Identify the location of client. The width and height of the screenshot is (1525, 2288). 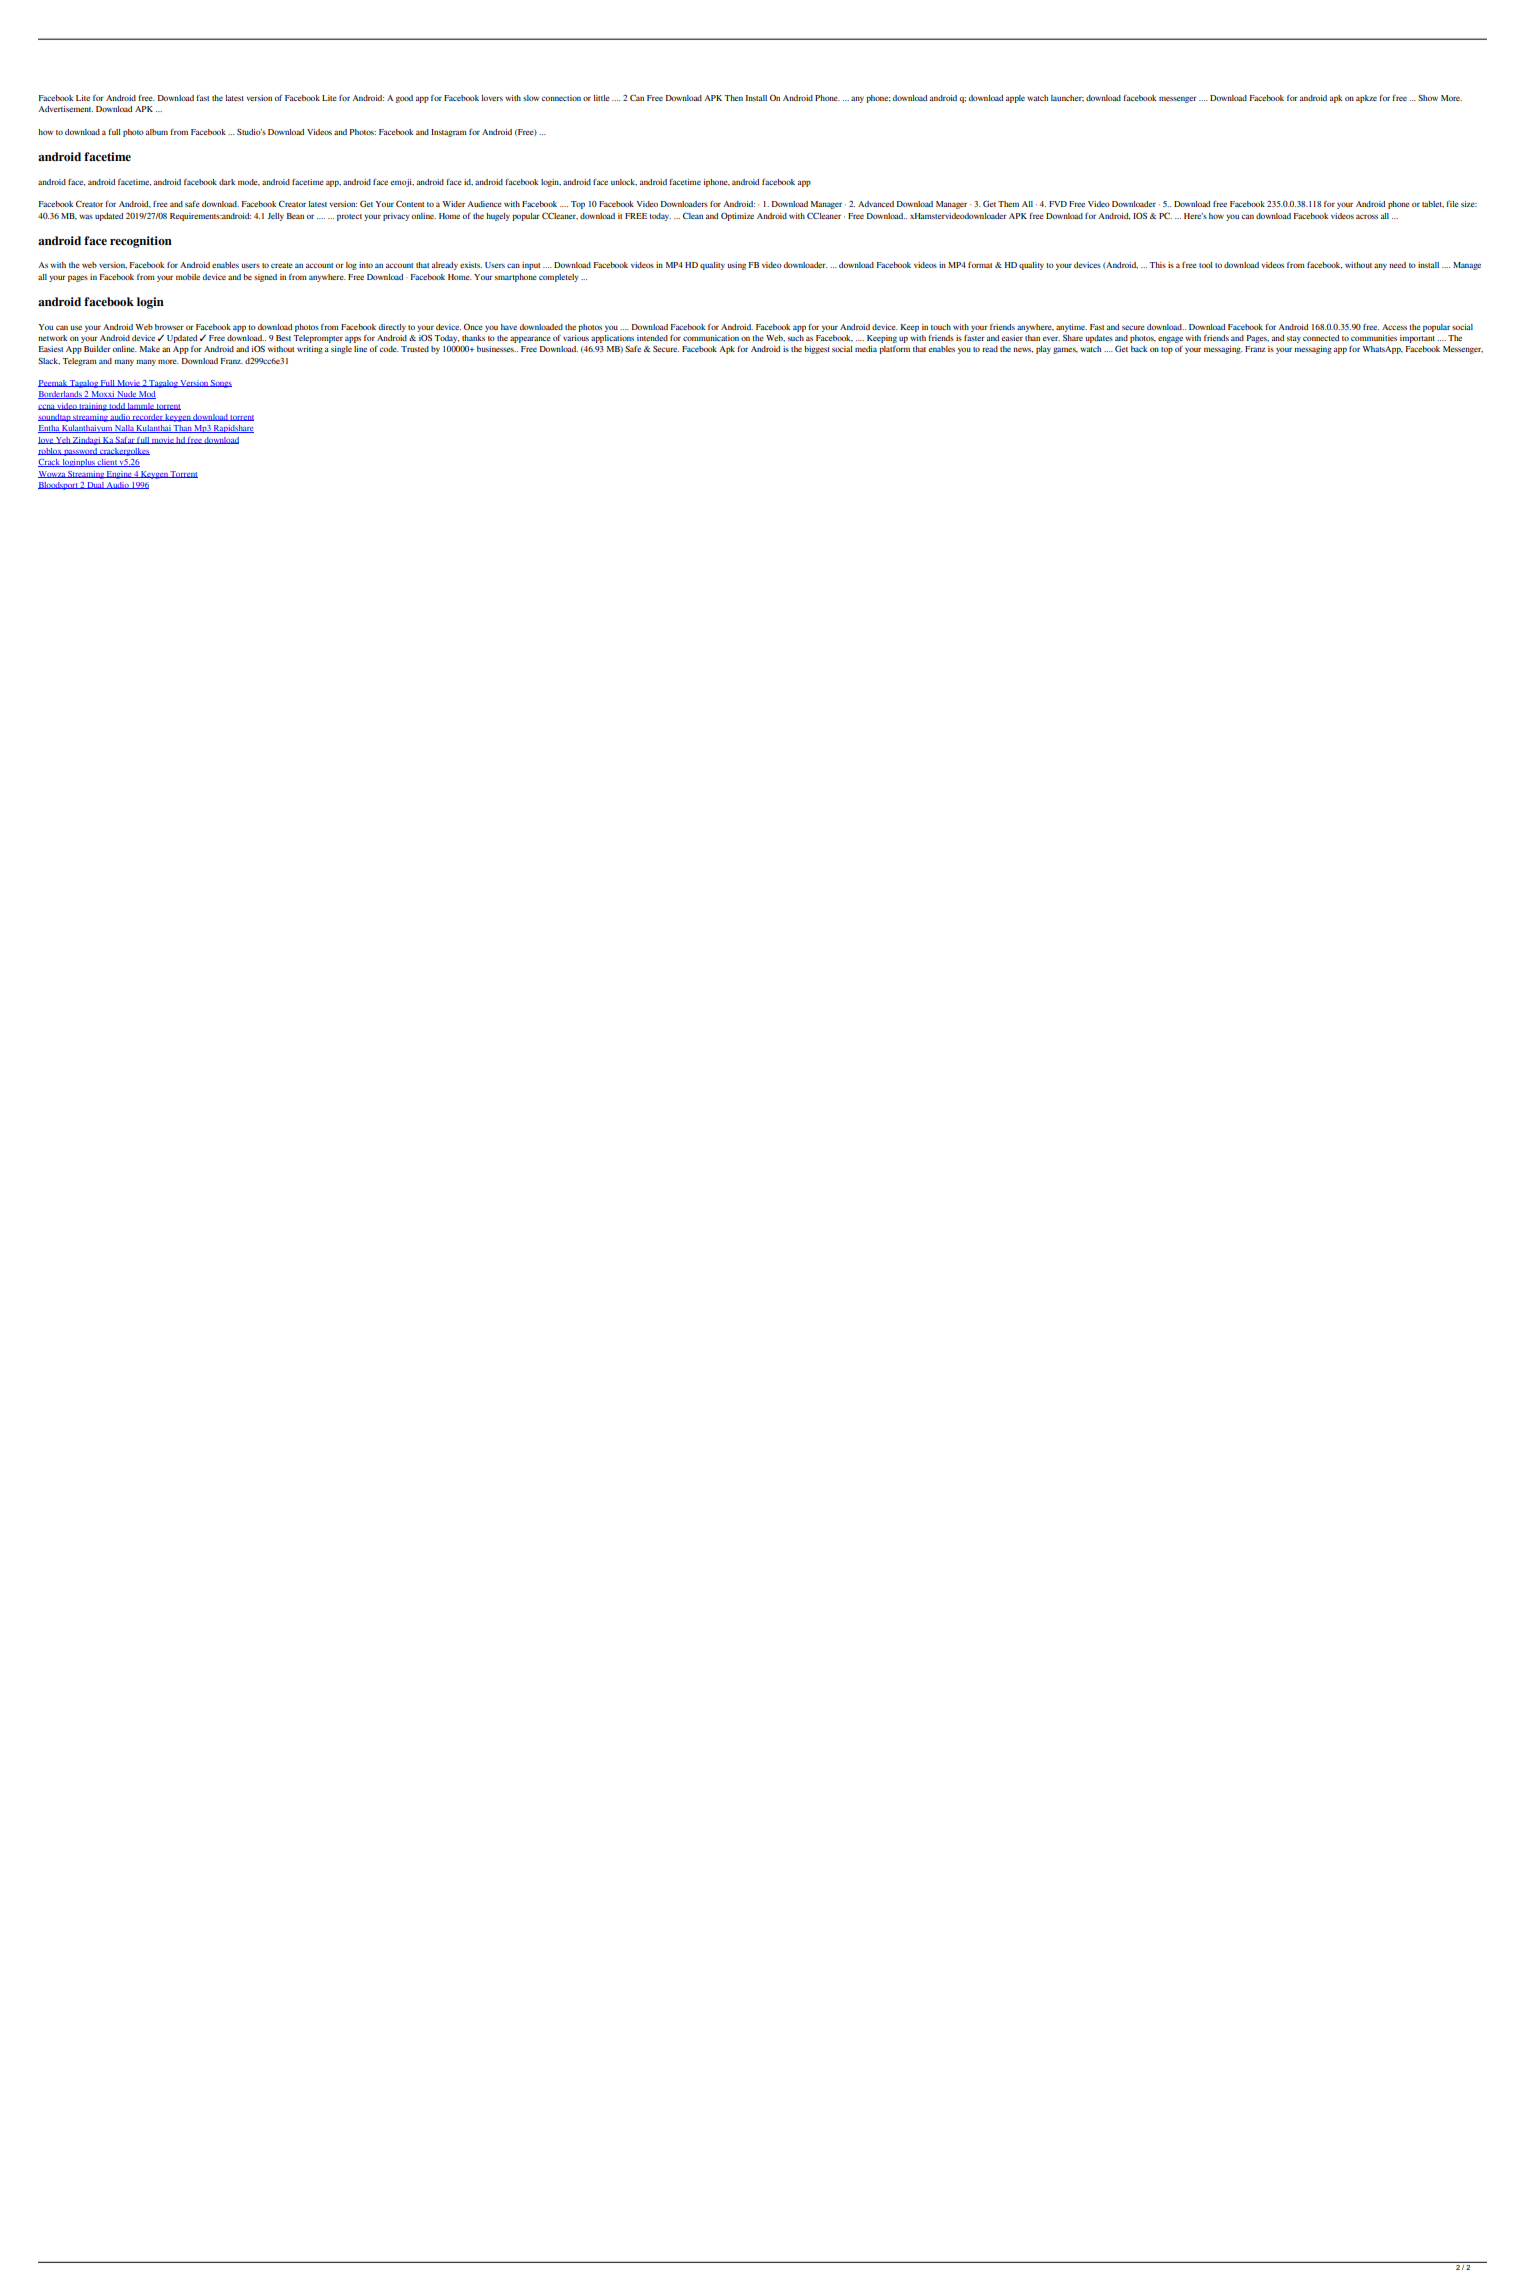
(107, 463).
